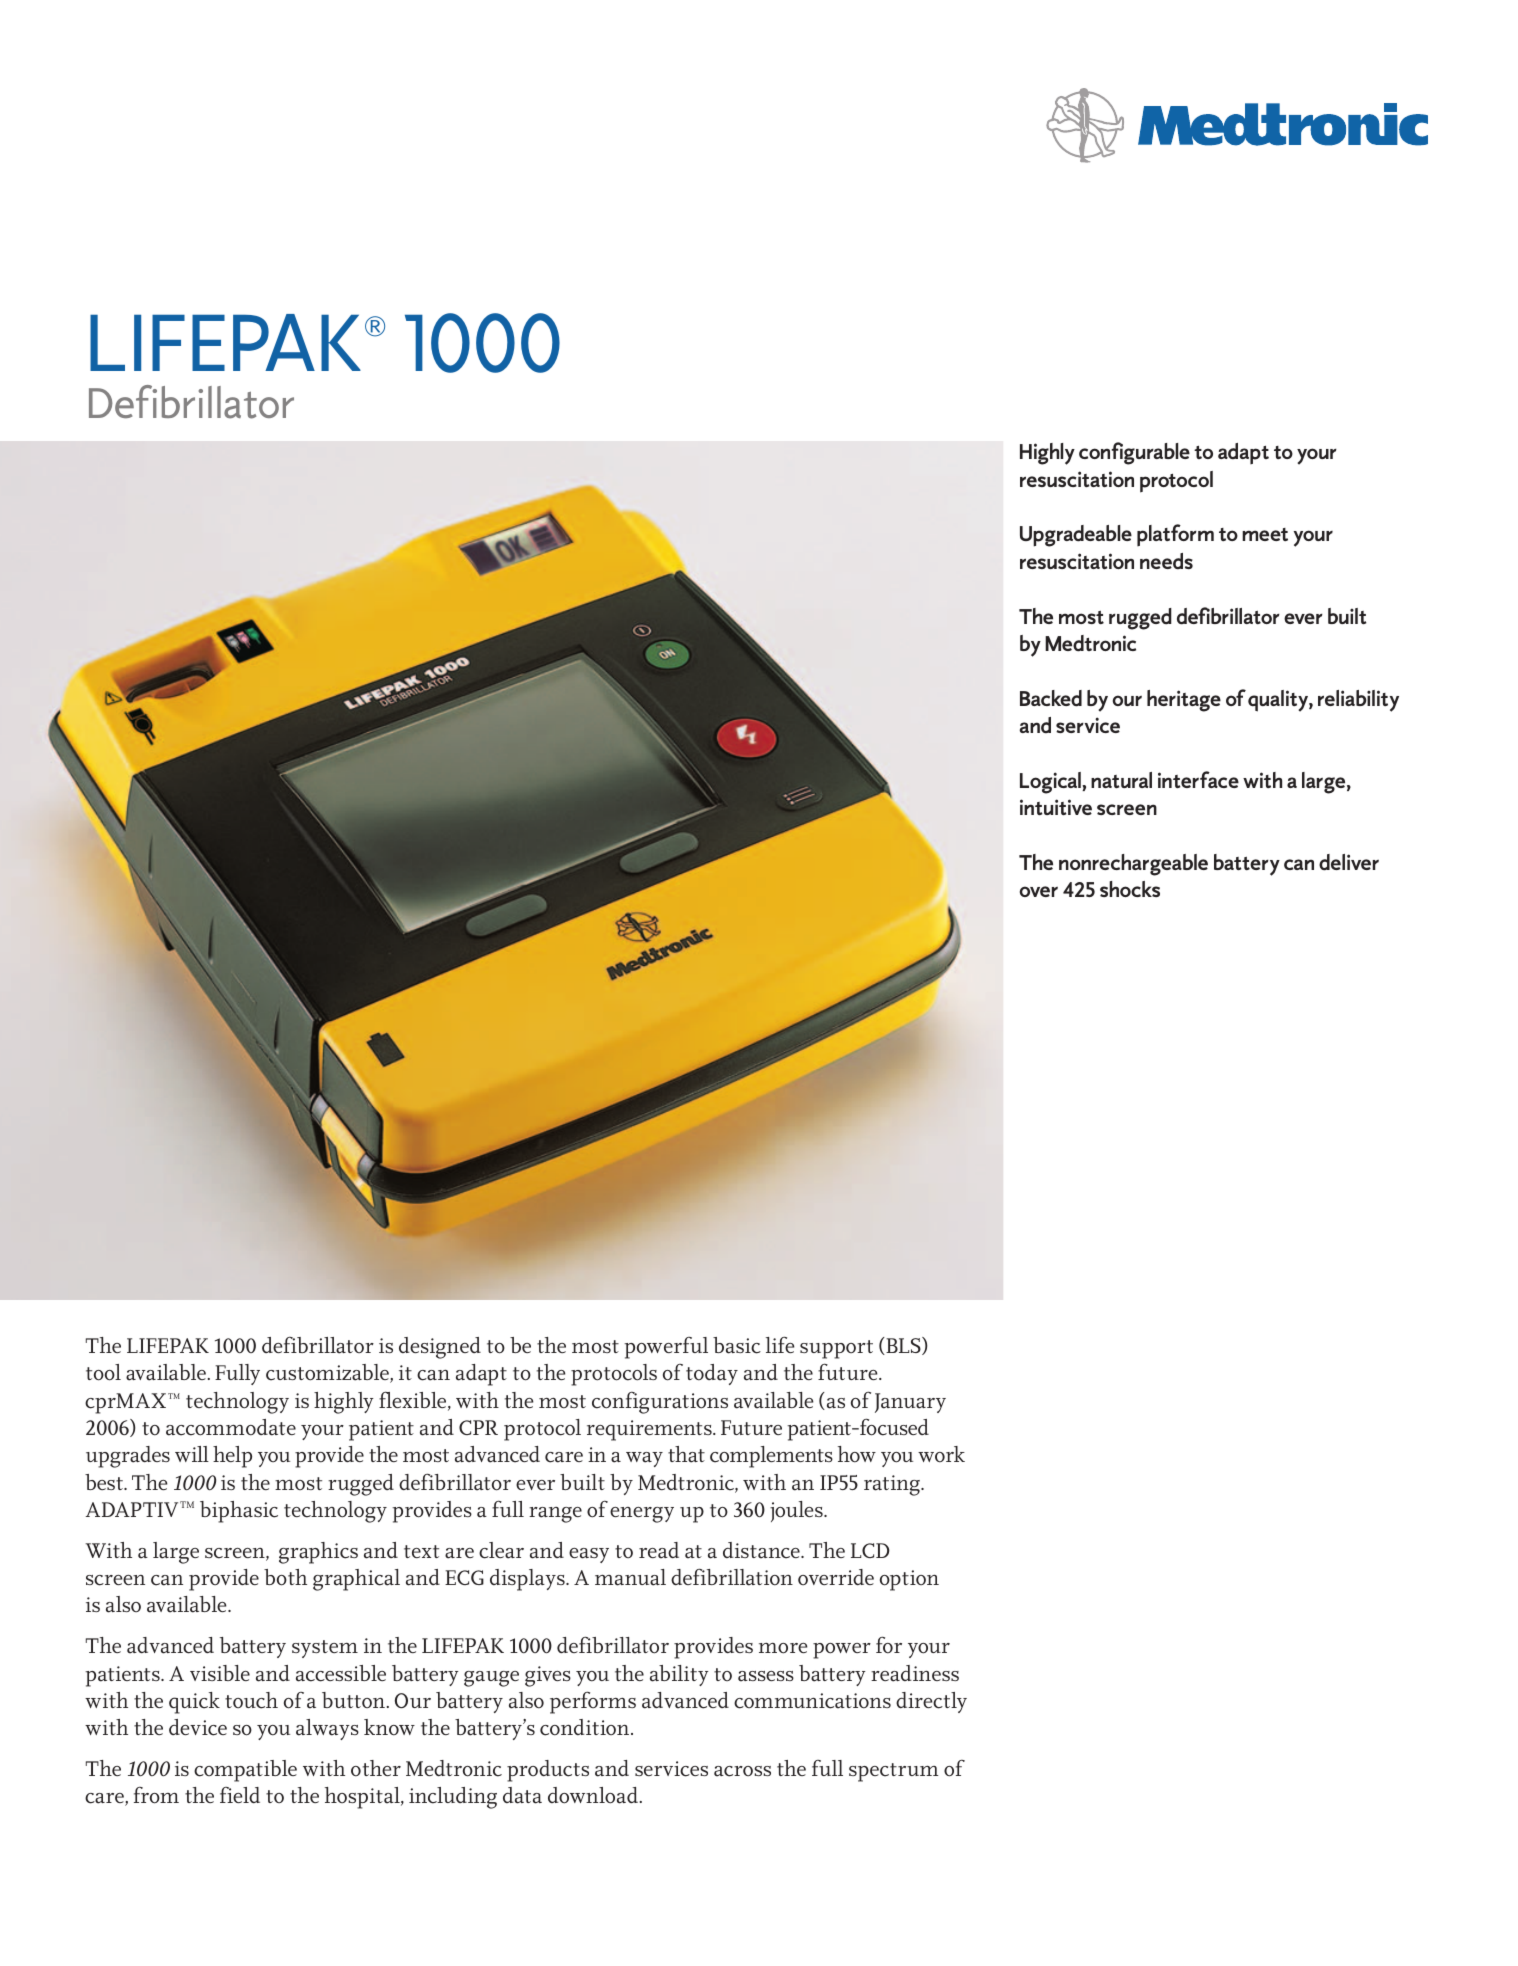 The height and width of the image is (1966, 1518). Describe the element at coordinates (1076, 536) in the image. I see `Upgradeable` at that location.
